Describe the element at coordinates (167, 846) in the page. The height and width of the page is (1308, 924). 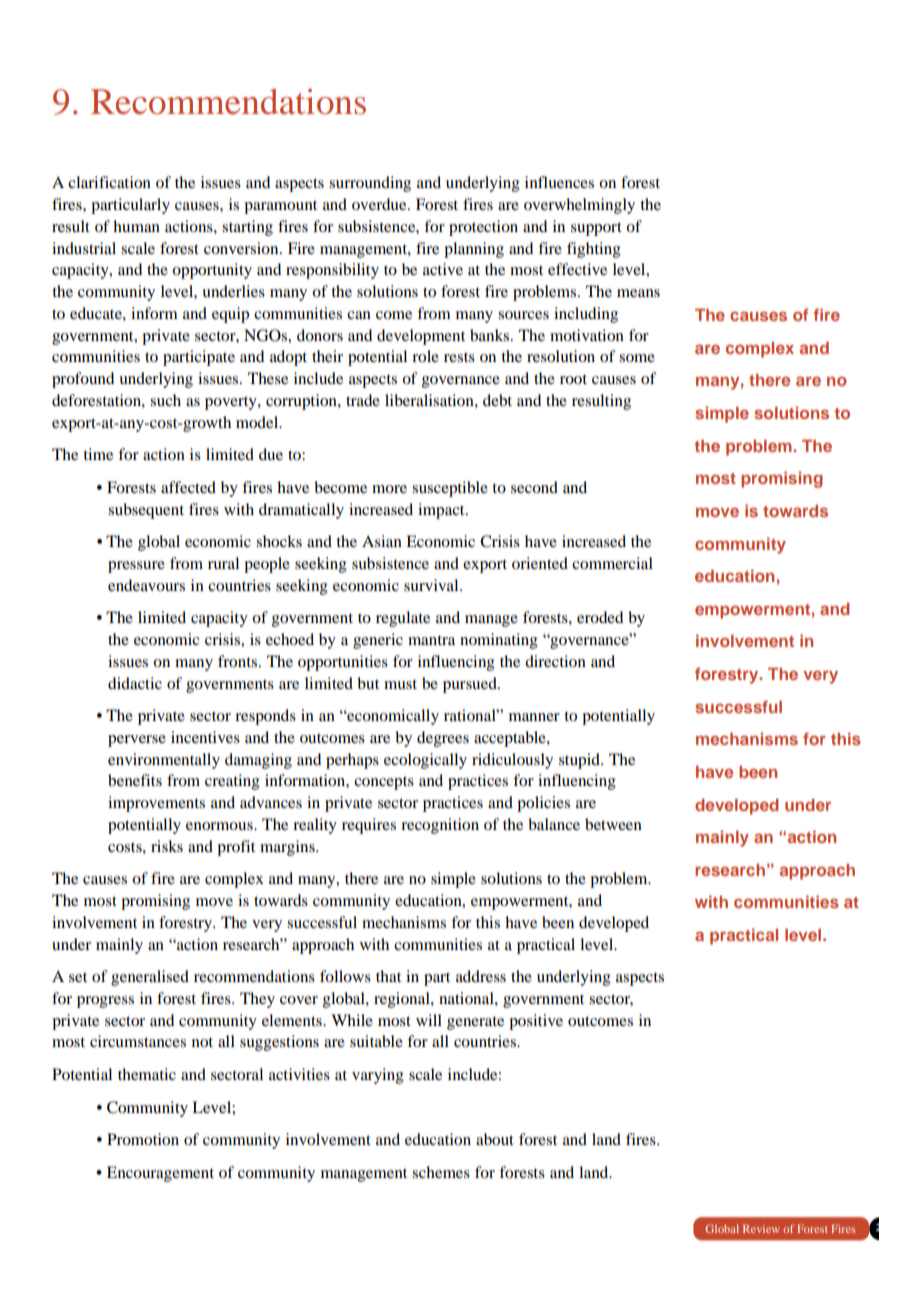
I see `risks` at that location.
